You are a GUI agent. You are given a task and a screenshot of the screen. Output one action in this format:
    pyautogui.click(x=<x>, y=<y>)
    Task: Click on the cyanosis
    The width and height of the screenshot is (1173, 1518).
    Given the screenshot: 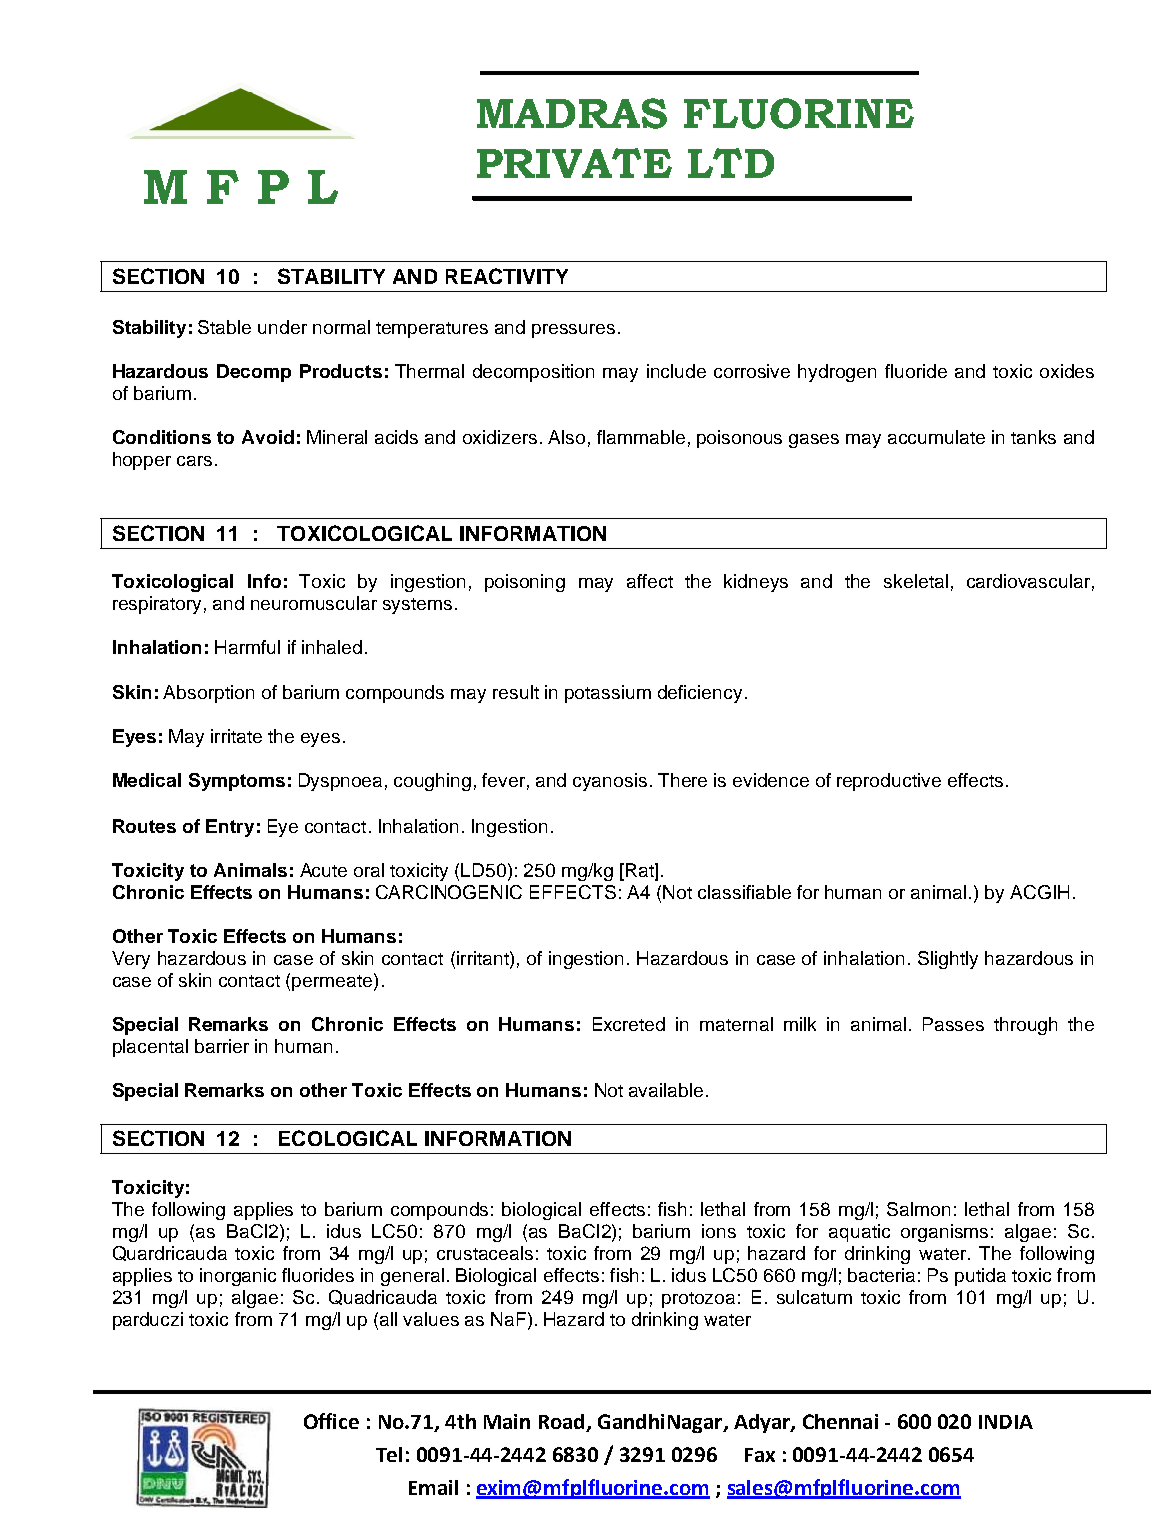 What is the action you would take?
    pyautogui.click(x=610, y=782)
